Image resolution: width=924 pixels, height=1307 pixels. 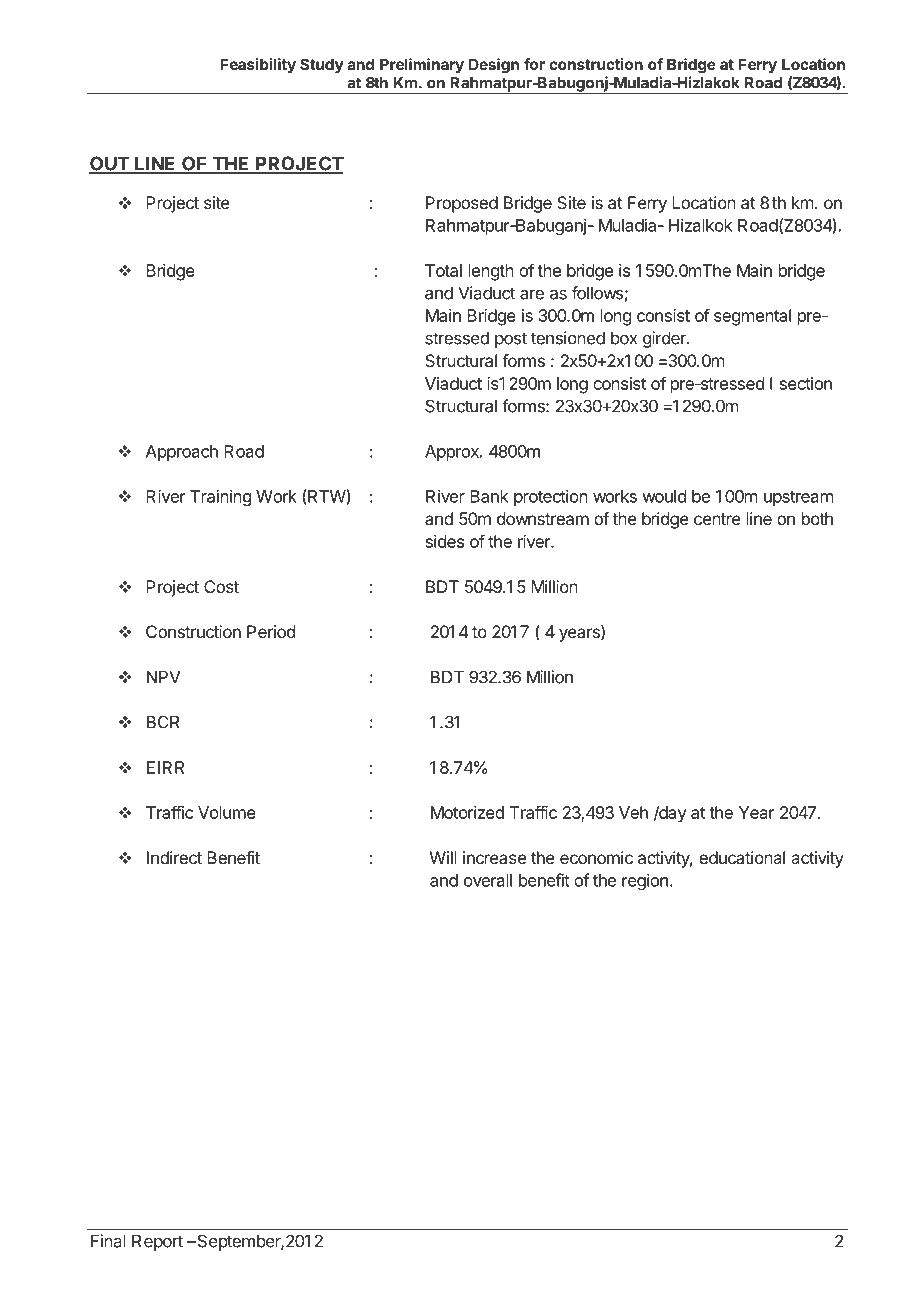 What do you see at coordinates (443, 857) in the image?
I see `Will` at bounding box center [443, 857].
